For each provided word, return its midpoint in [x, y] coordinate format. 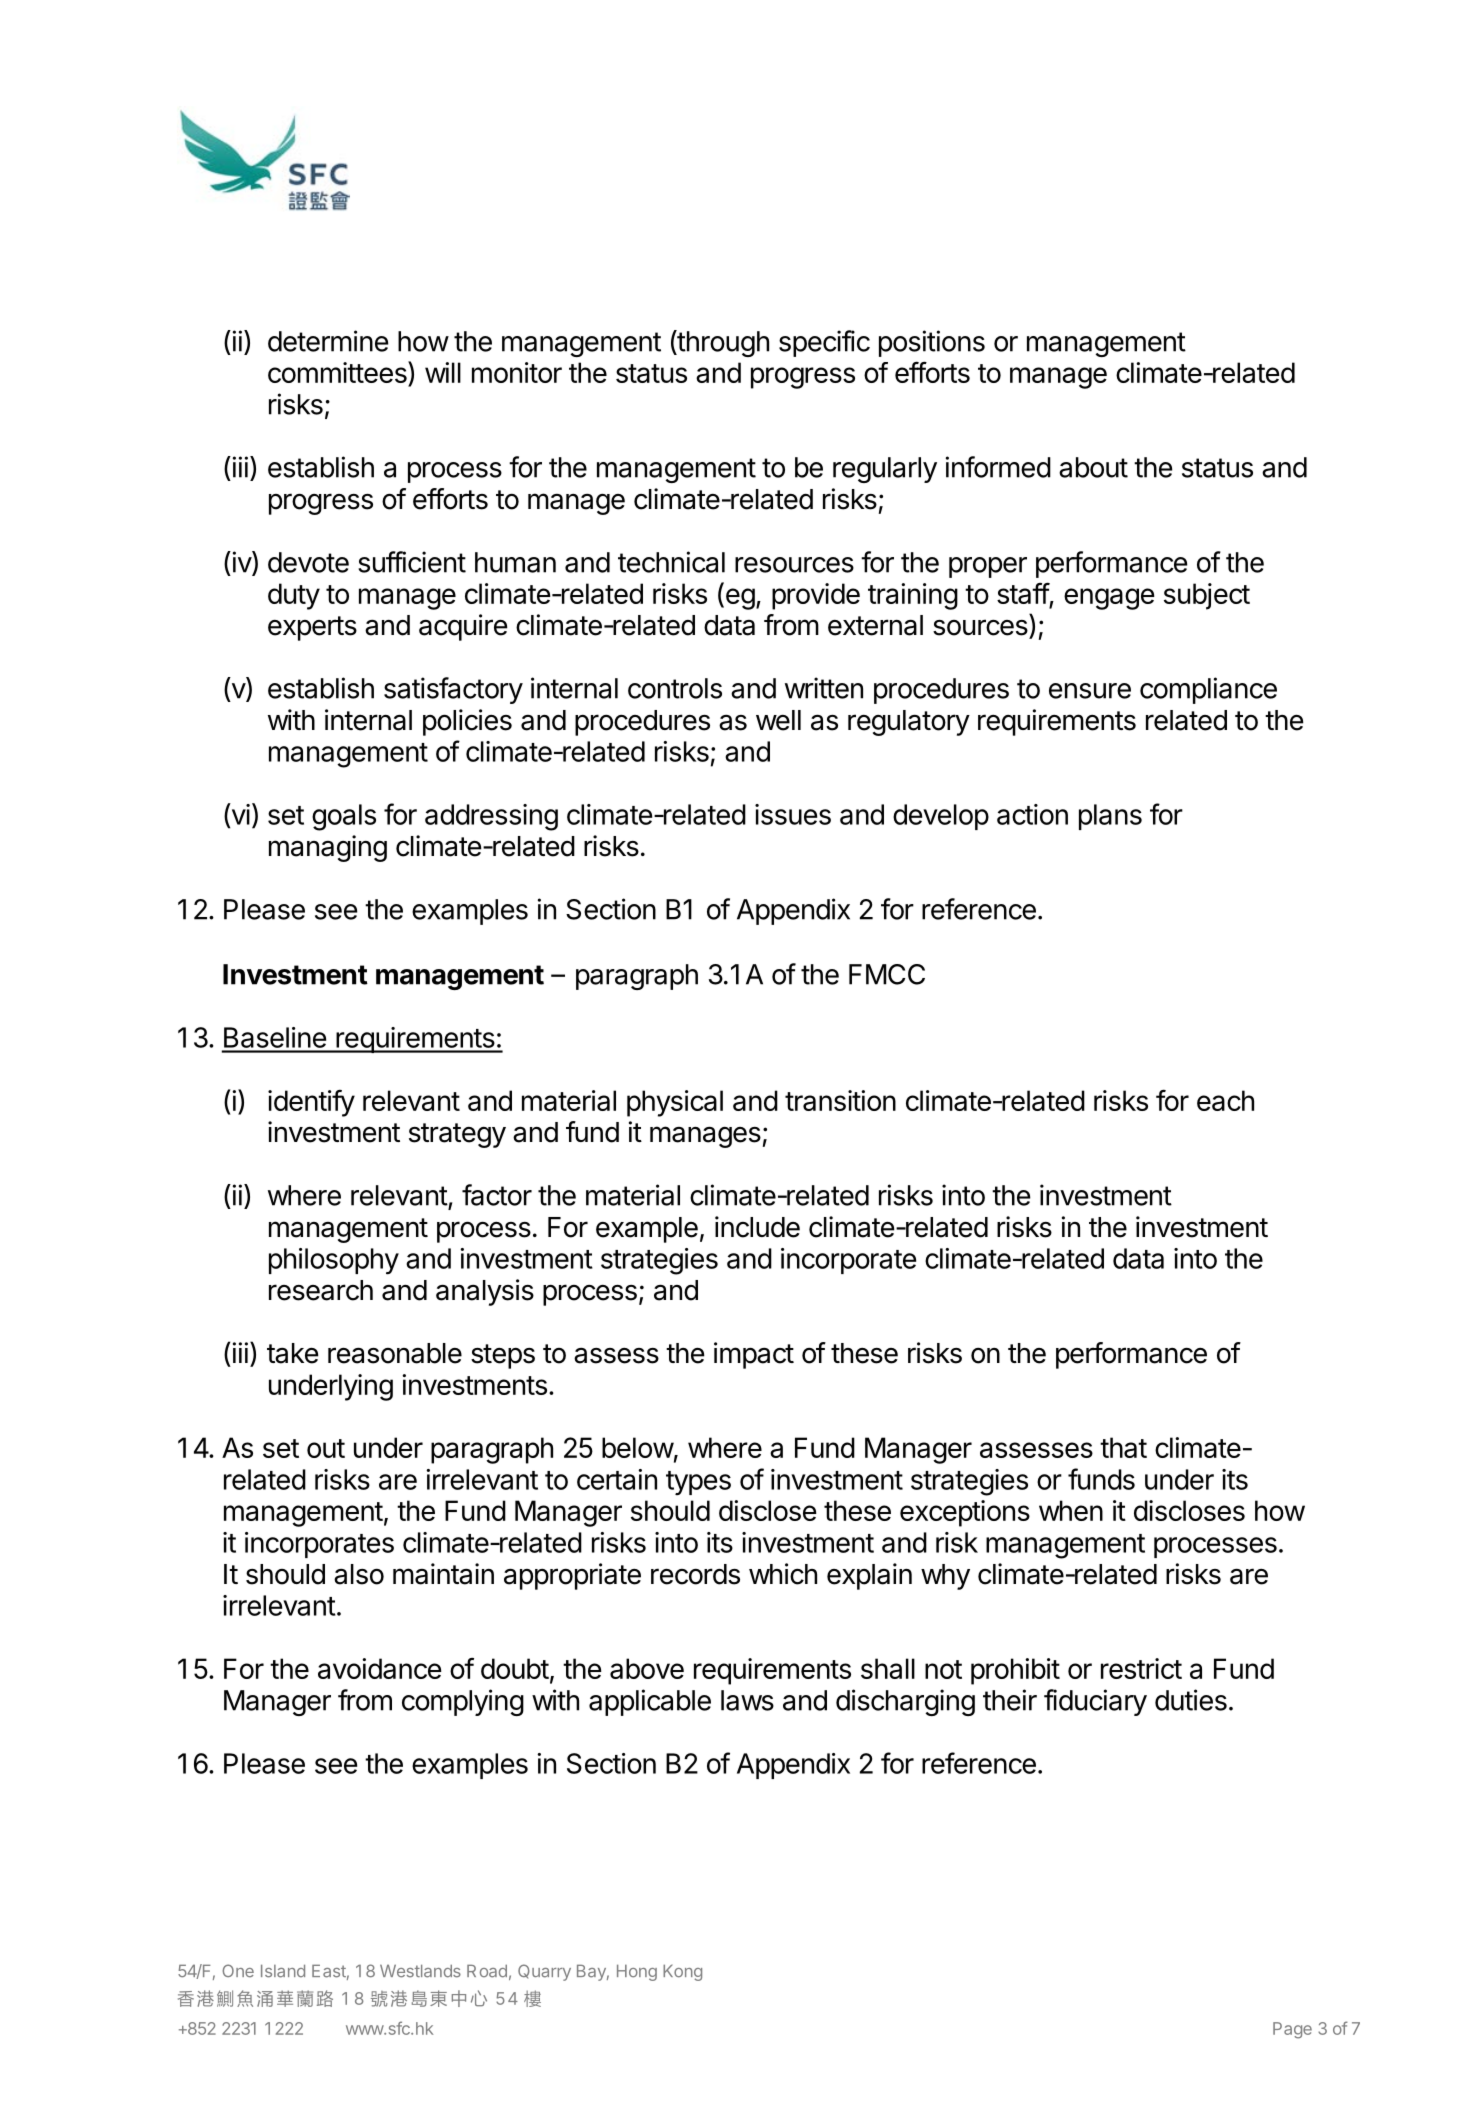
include [757, 1227]
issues [793, 814]
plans [1110, 817]
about [1093, 467]
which [783, 1574]
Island [283, 1971]
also [359, 1574]
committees [338, 373]
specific [824, 343]
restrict [1141, 1668]
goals [344, 817]
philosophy [334, 1261]
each [1225, 1100]
